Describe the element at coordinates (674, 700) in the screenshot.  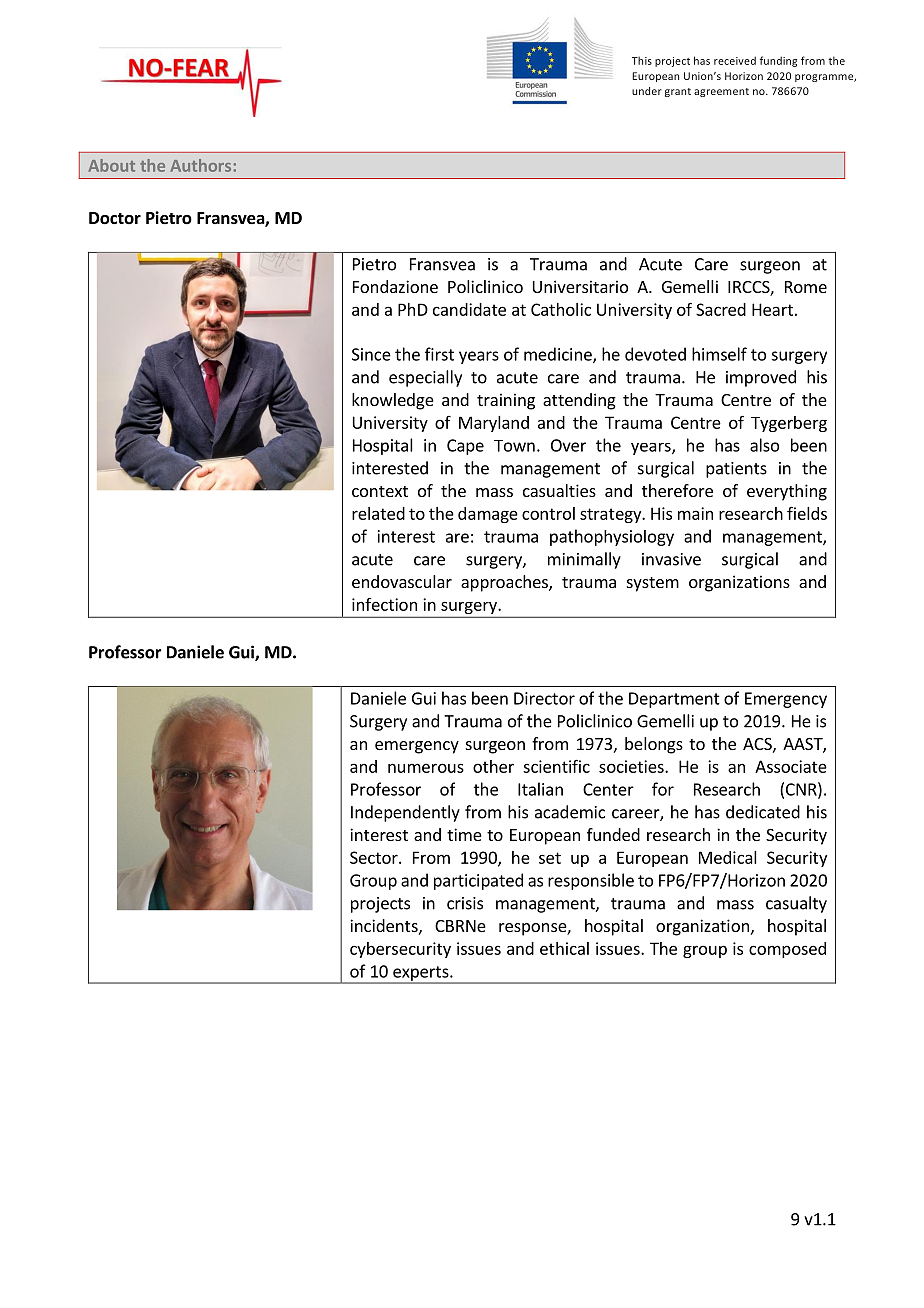
I see `Department` at that location.
